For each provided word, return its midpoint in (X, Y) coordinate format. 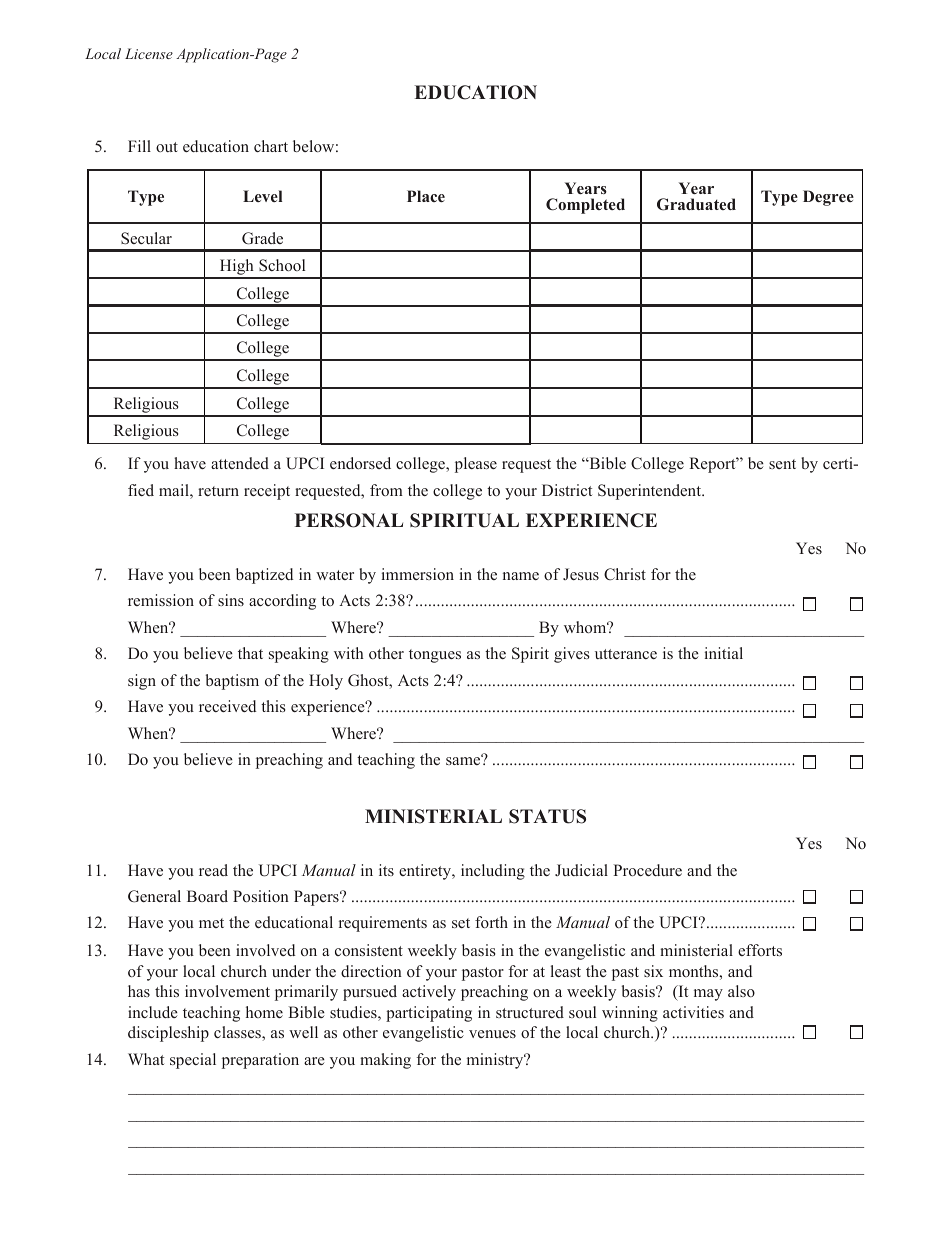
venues (492, 1034)
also (741, 991)
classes (238, 1033)
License (149, 53)
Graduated (696, 204)
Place (426, 196)
